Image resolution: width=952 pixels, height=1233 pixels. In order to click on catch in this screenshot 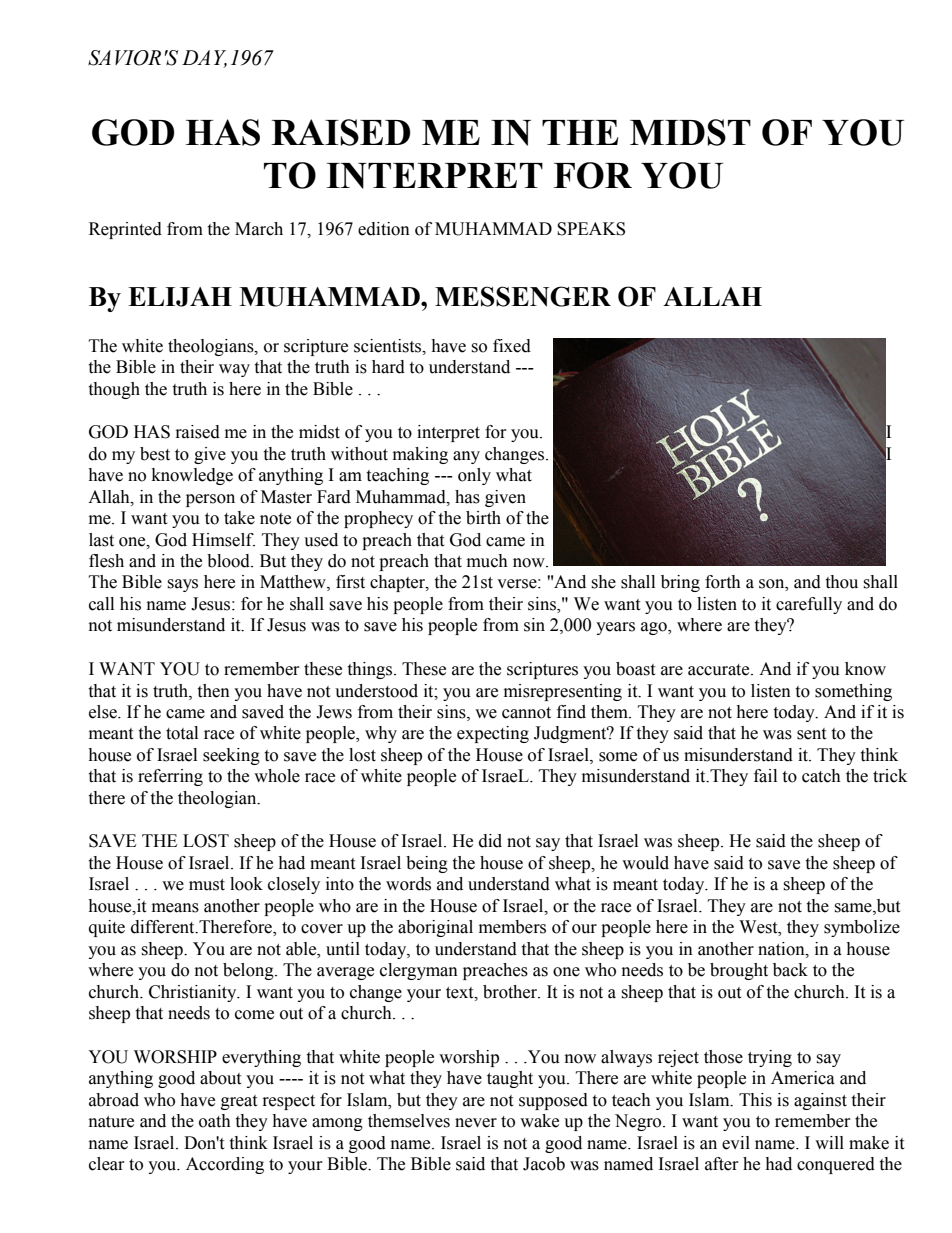, I will do `click(821, 776)`.
